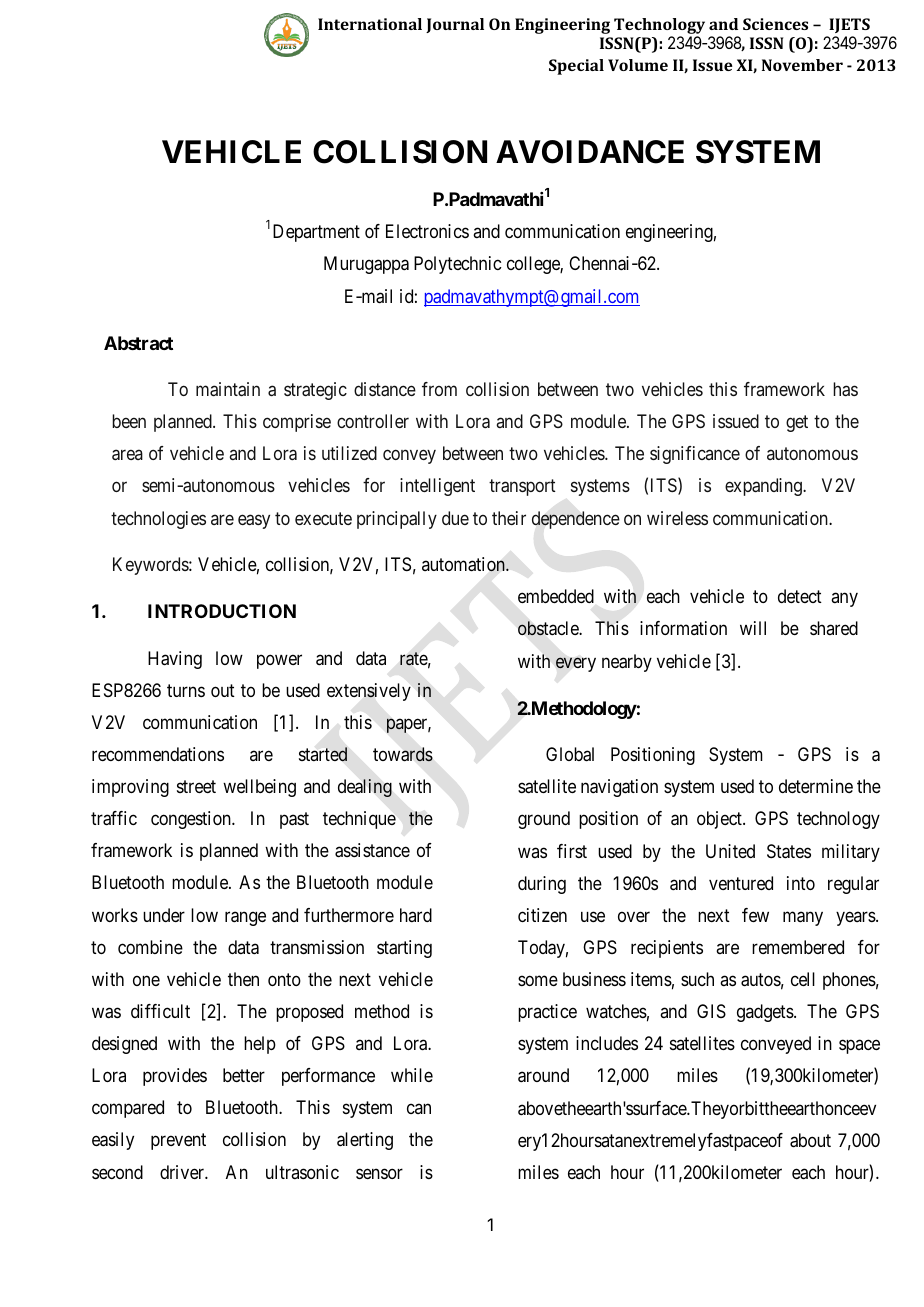 The width and height of the screenshot is (924, 1307). I want to click on November, so click(802, 65).
